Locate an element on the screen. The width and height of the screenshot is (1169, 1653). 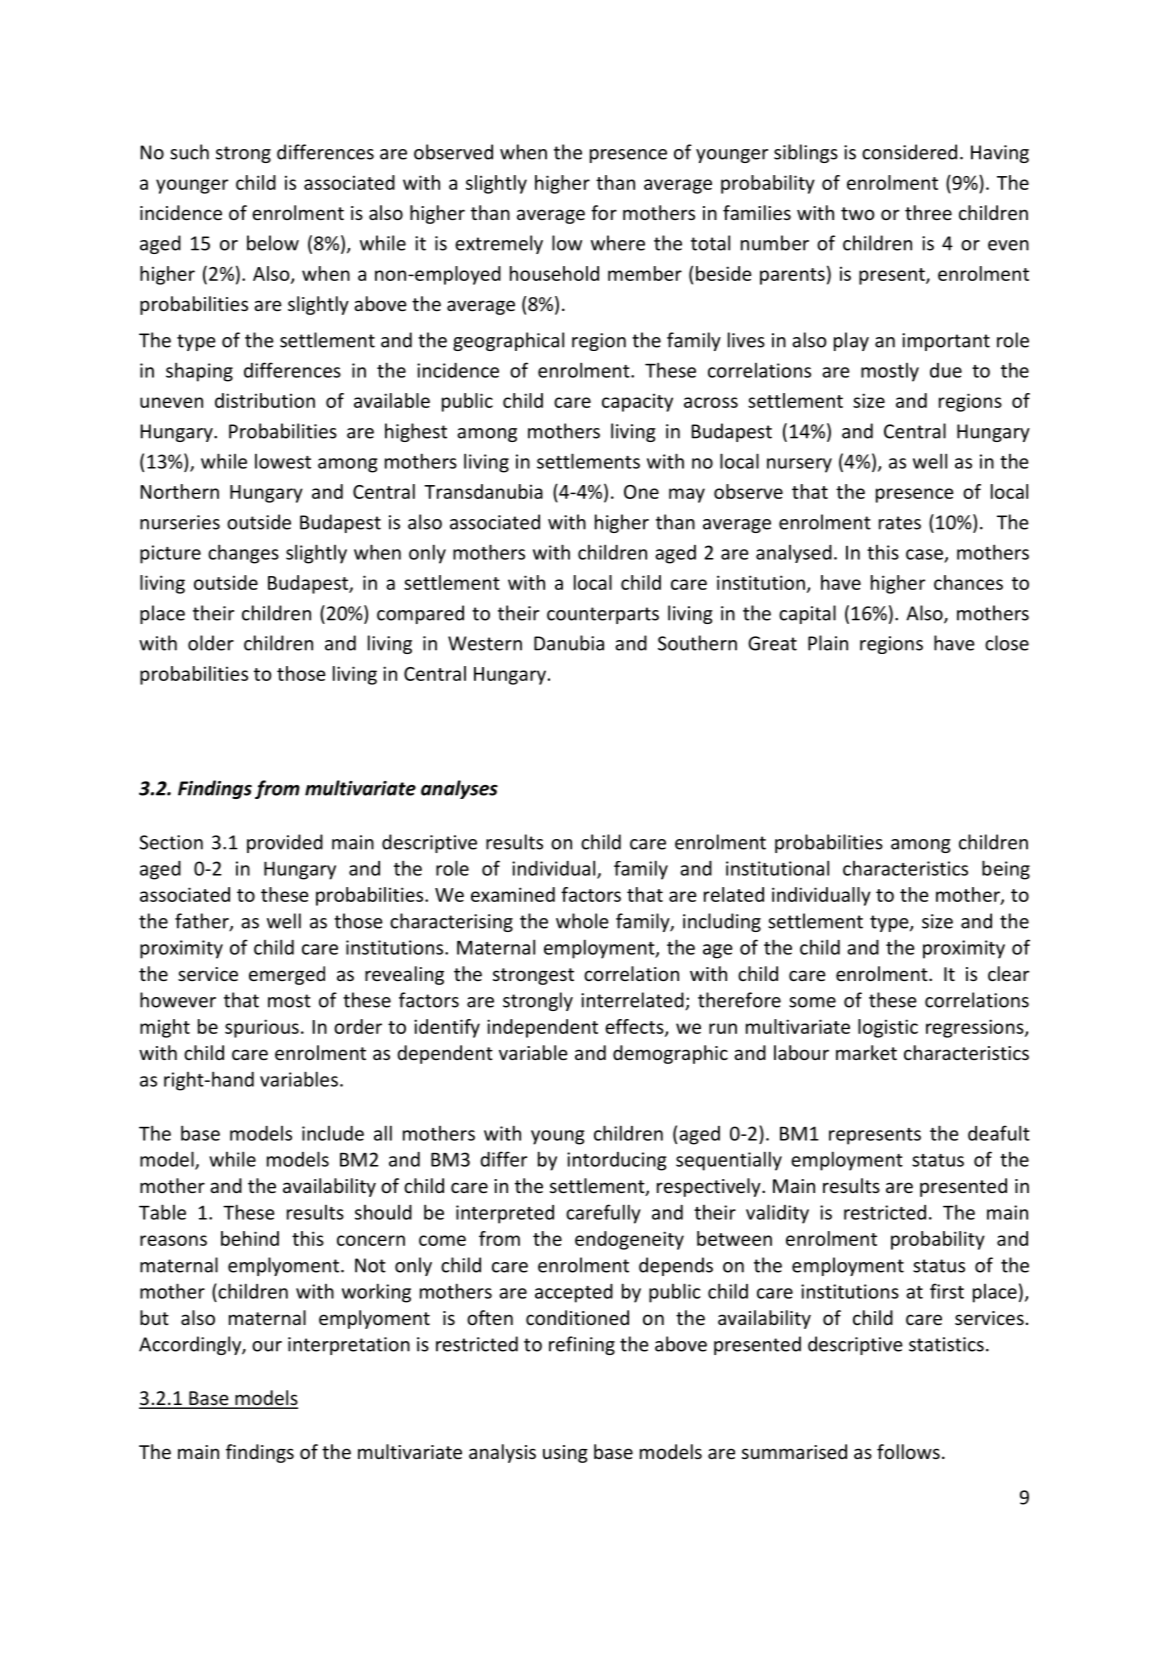
three is located at coordinates (928, 212).
